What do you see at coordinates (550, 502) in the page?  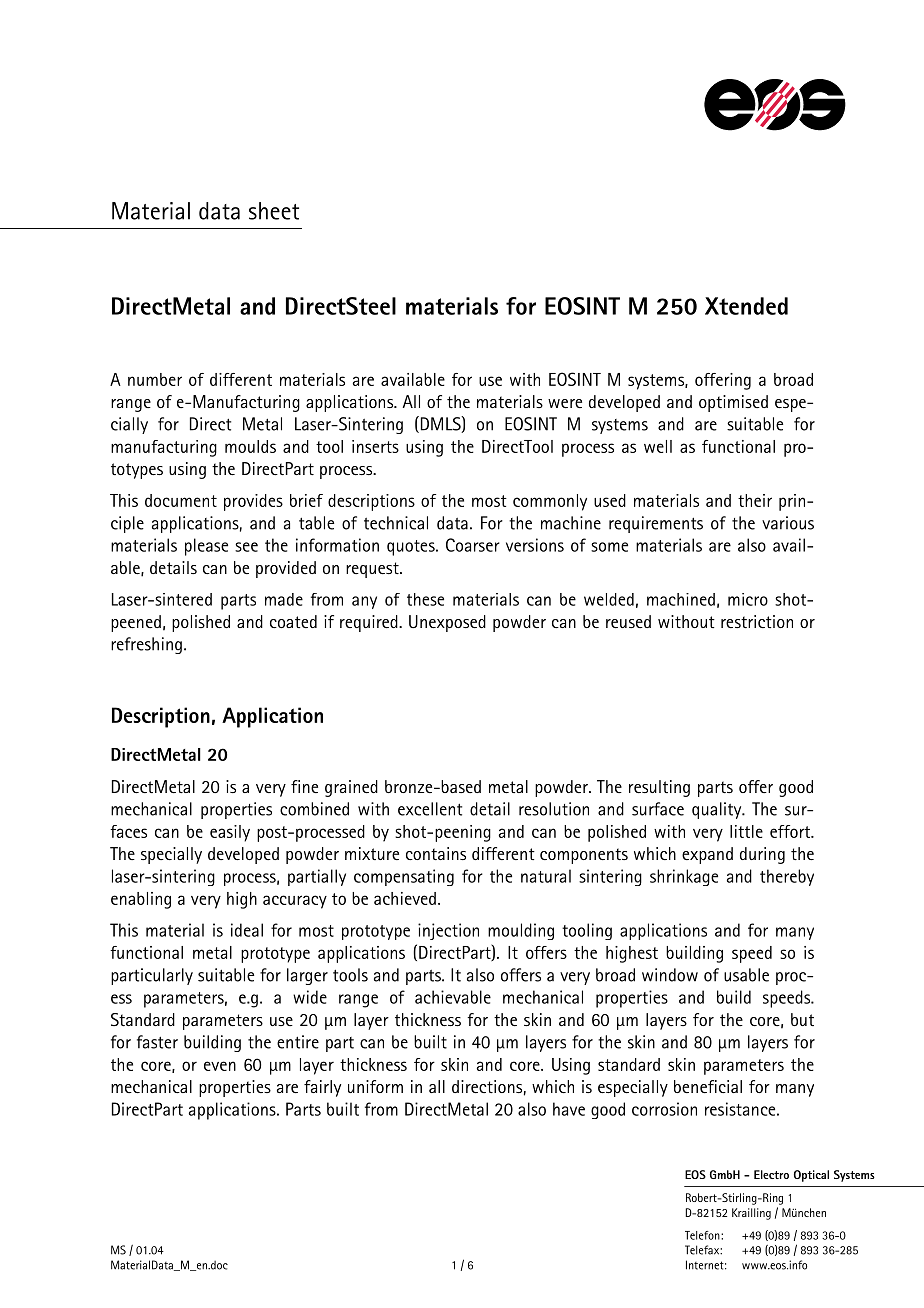 I see `commonly` at bounding box center [550, 502].
